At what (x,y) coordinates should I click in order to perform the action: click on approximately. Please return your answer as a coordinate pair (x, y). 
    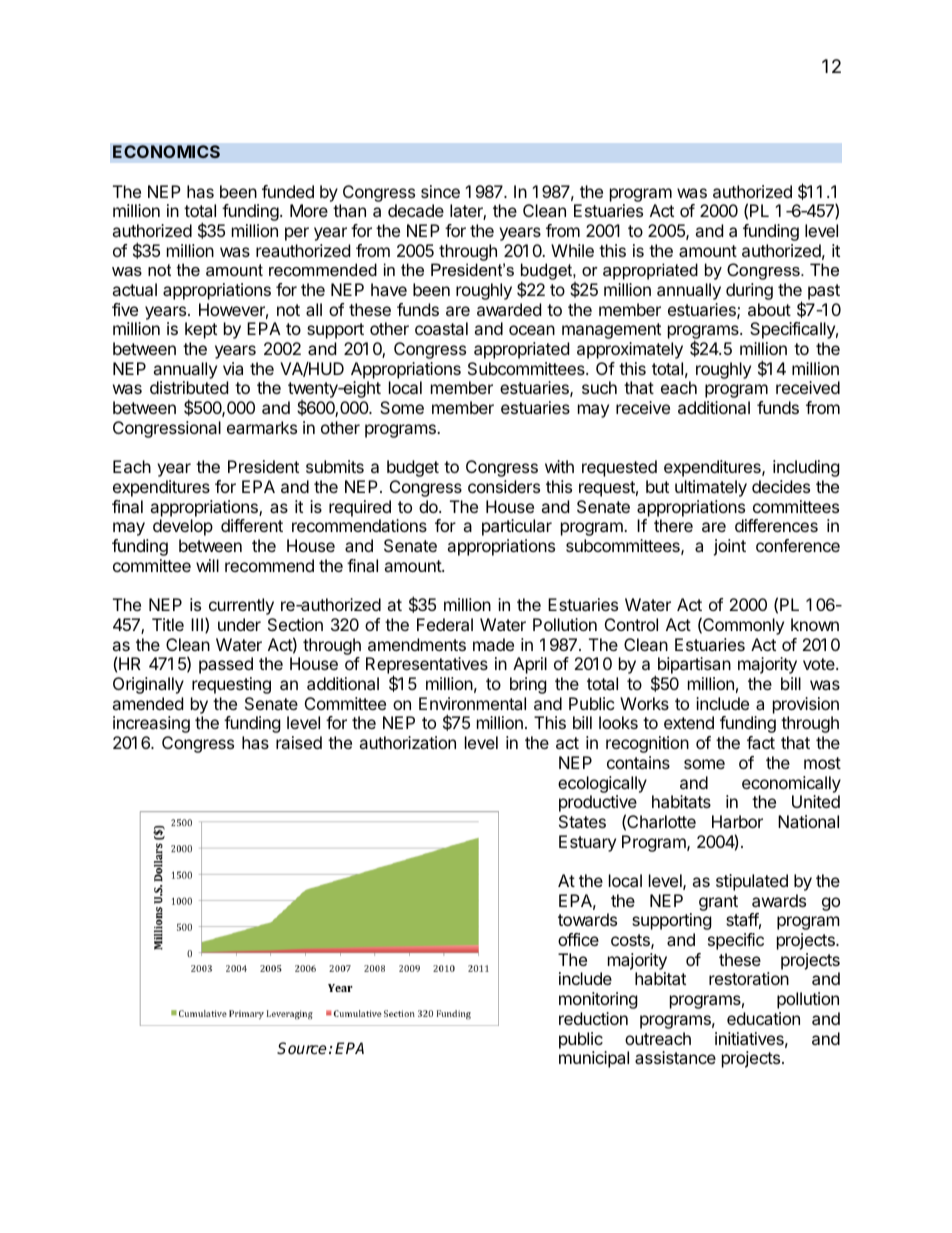
    Looking at the image, I should click on (630, 350).
